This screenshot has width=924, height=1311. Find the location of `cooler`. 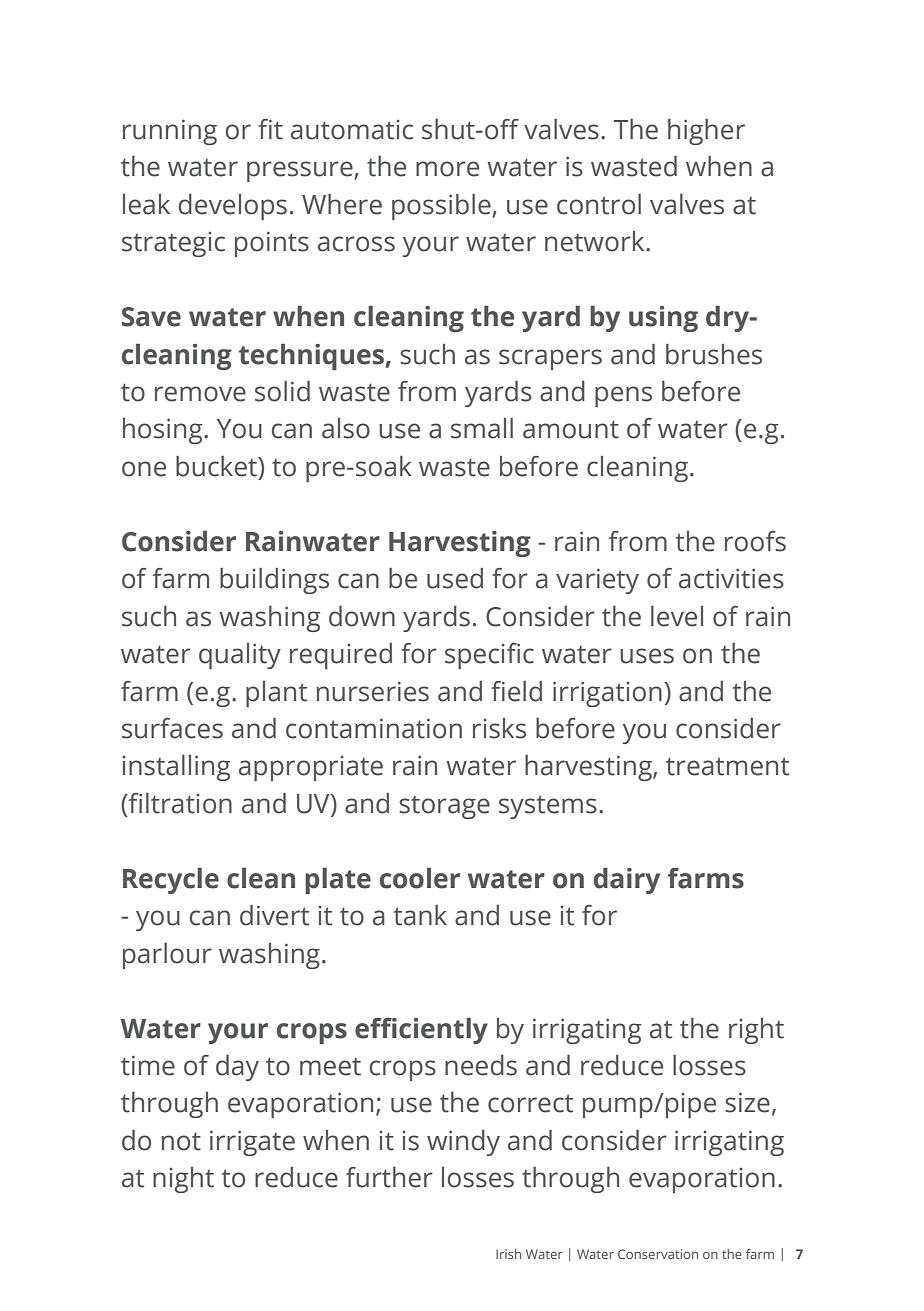

cooler is located at coordinates (420, 878).
